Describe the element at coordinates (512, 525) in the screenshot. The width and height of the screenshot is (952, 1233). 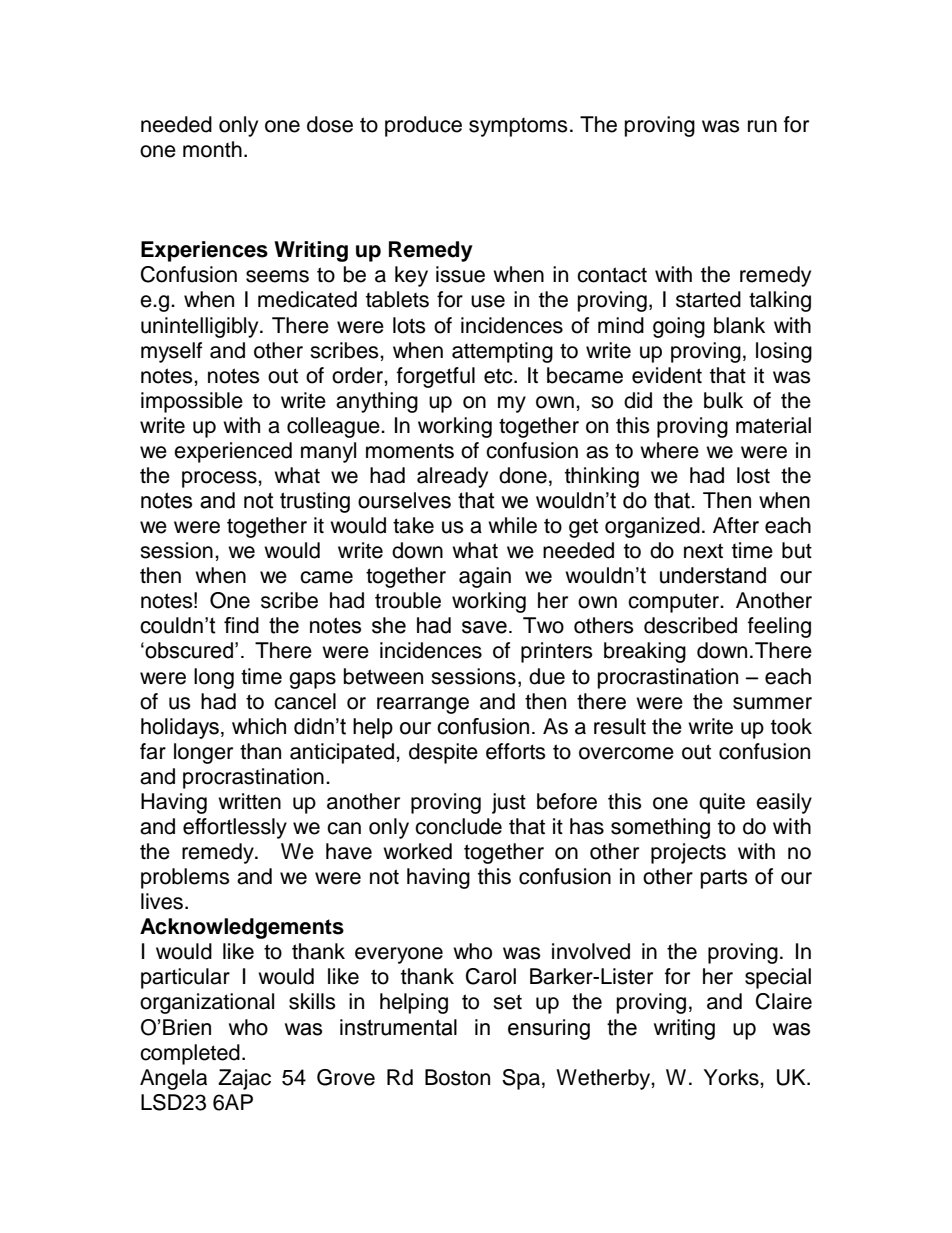
I see `while` at that location.
